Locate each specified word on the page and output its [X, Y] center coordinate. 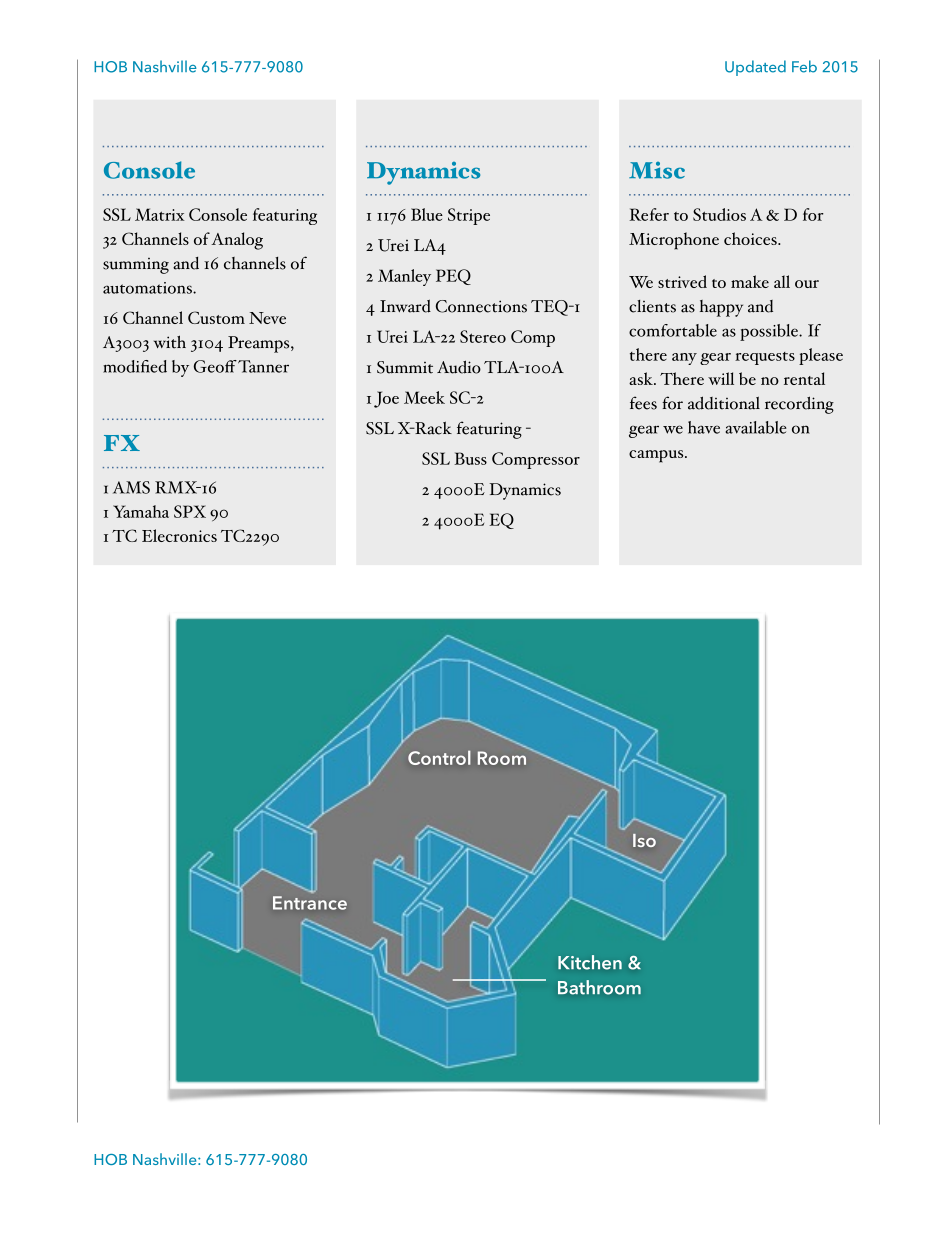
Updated [755, 68]
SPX [190, 511]
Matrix [160, 214]
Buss [470, 458]
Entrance [310, 903]
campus [657, 456]
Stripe [469, 216]
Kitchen [590, 962]
